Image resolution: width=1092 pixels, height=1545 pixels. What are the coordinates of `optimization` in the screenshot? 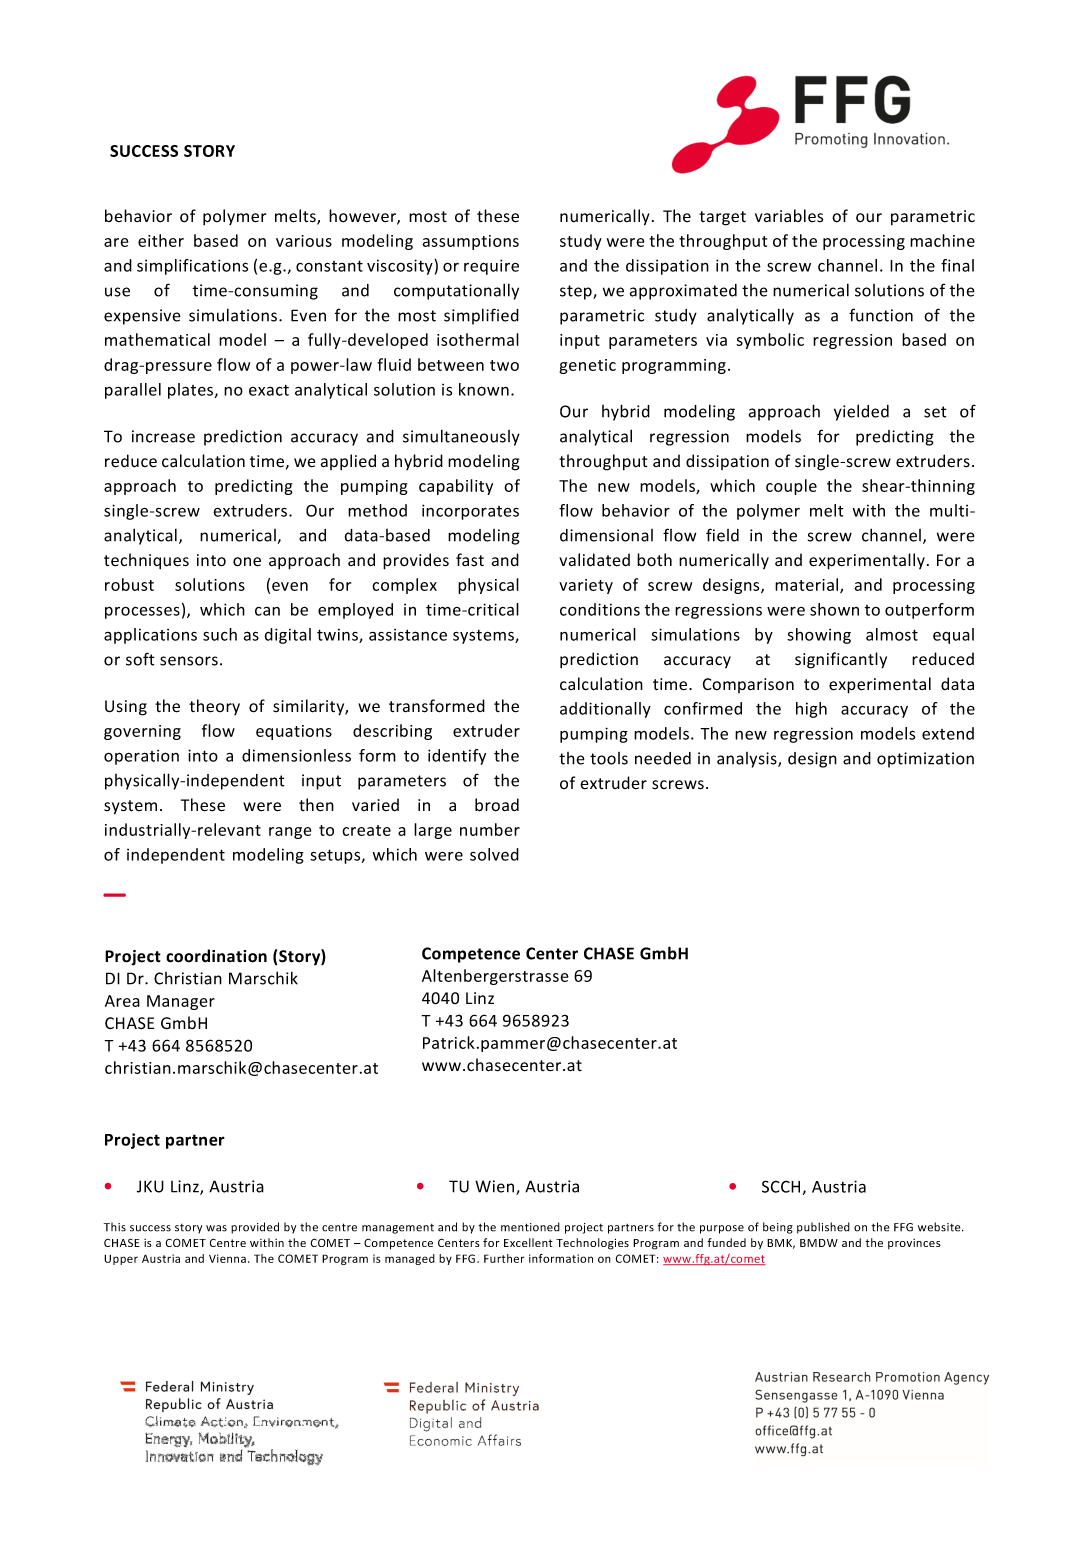 It's located at (925, 760).
